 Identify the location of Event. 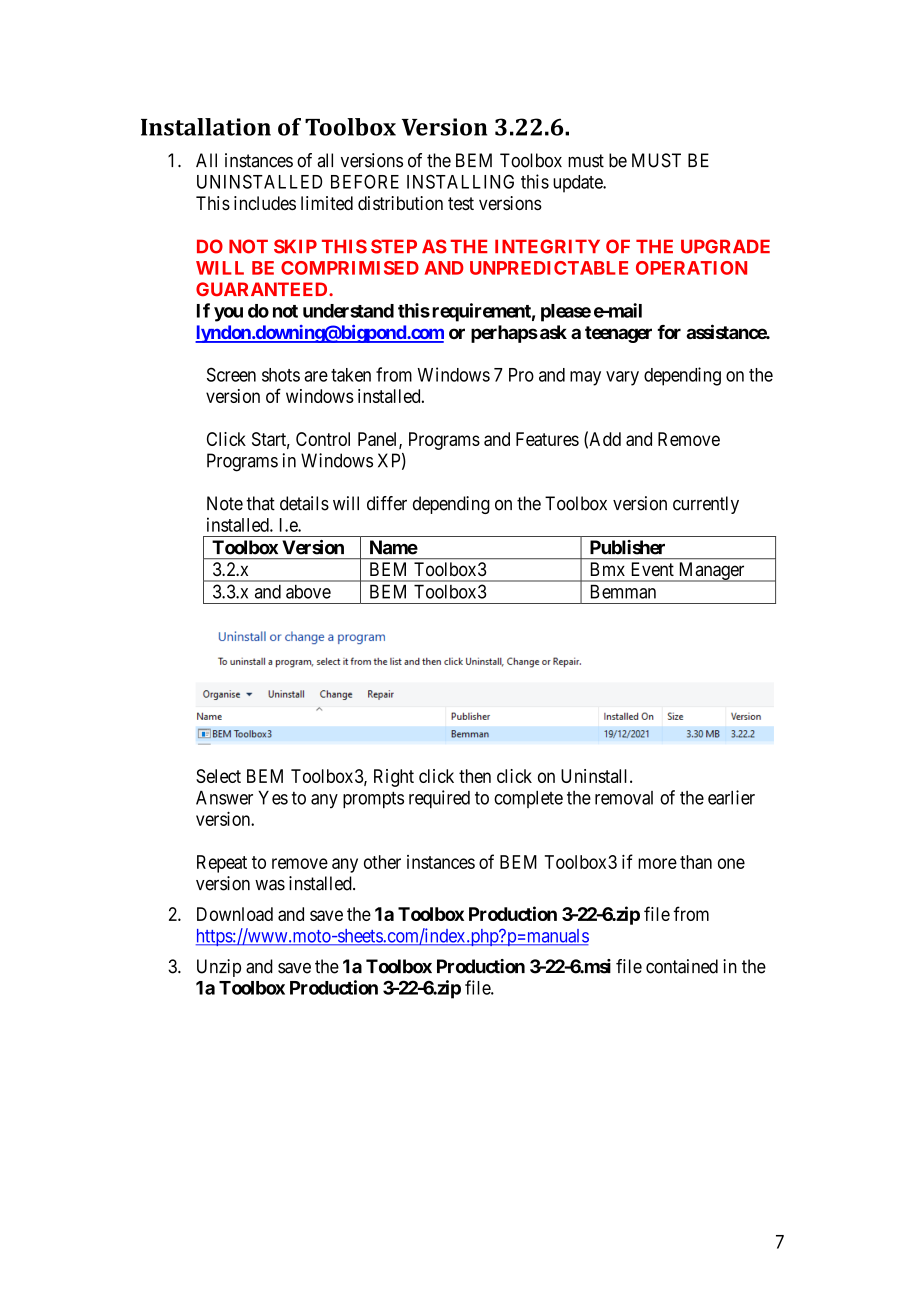
(653, 569).
